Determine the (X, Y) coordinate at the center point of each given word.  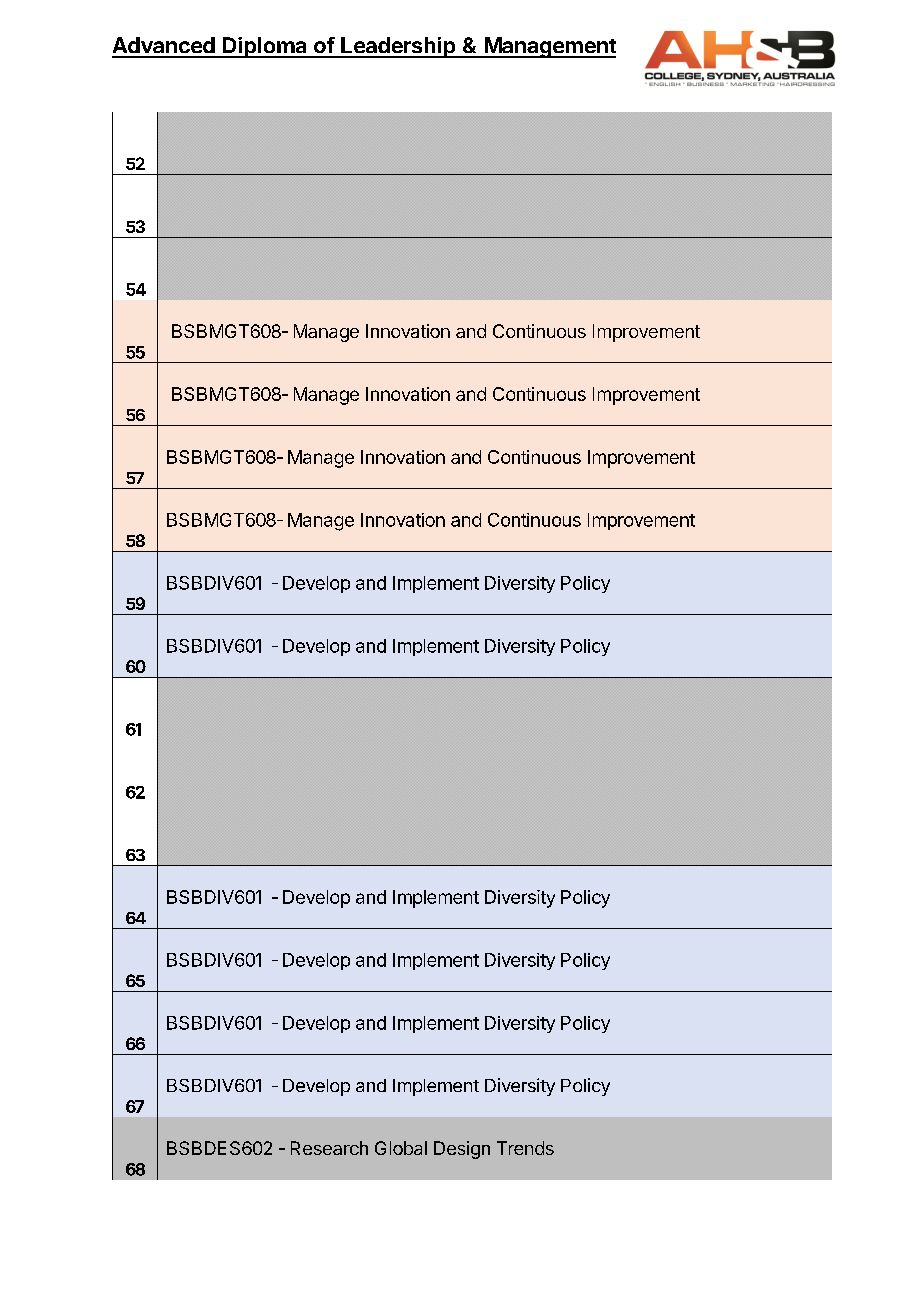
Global (401, 1148)
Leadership (398, 47)
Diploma (265, 47)
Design (462, 1150)
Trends (525, 1148)
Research (329, 1148)
